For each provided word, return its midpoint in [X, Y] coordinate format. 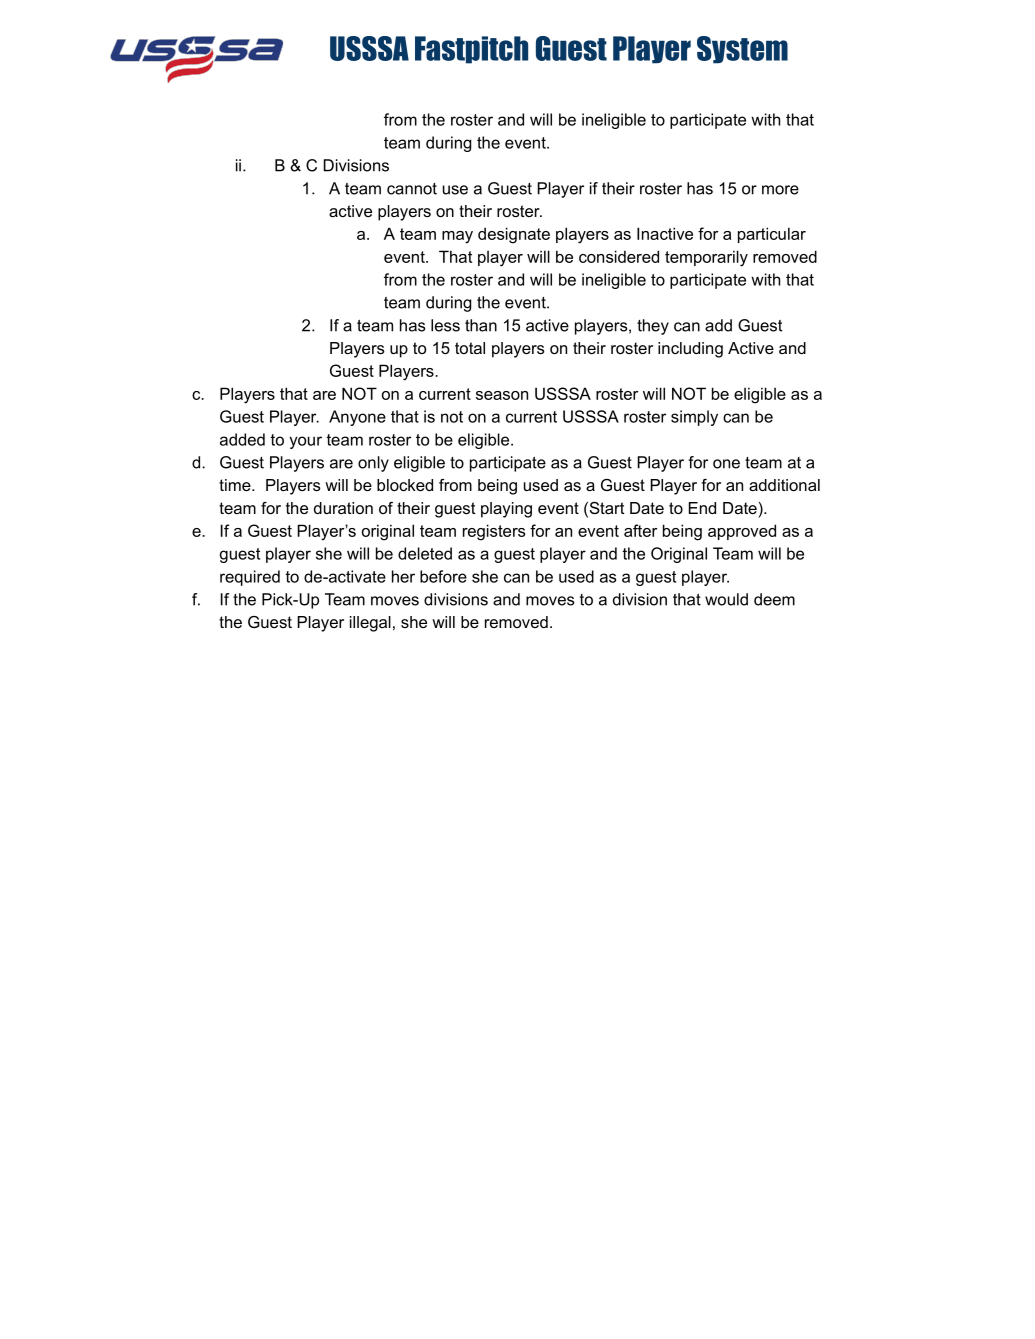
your [305, 442]
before [443, 576]
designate [514, 235]
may [457, 237]
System [742, 50]
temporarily [706, 258]
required [250, 578]
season [502, 395]
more [780, 190]
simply [694, 418]
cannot [412, 189]
